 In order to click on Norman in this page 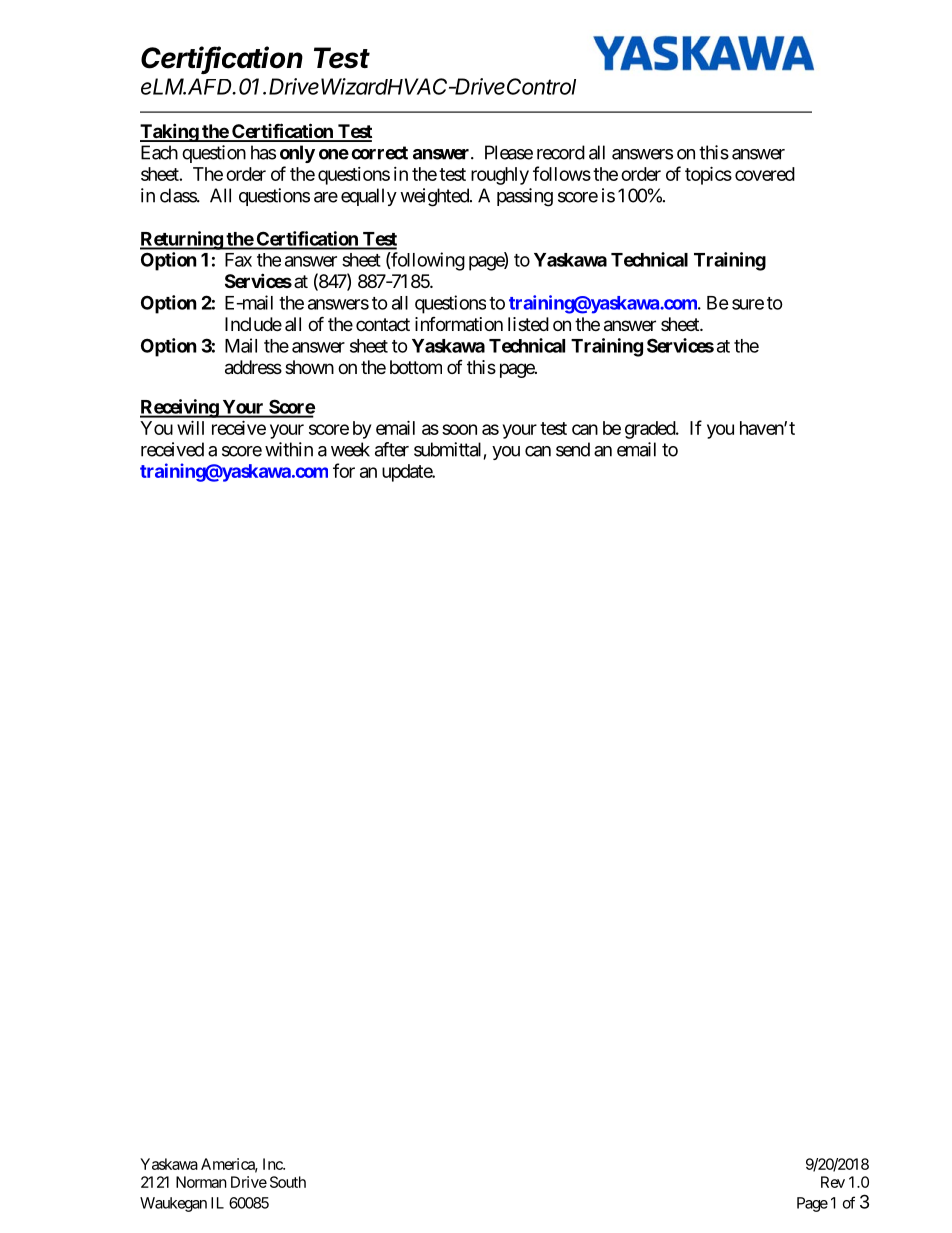, I will do `click(201, 1182)`.
